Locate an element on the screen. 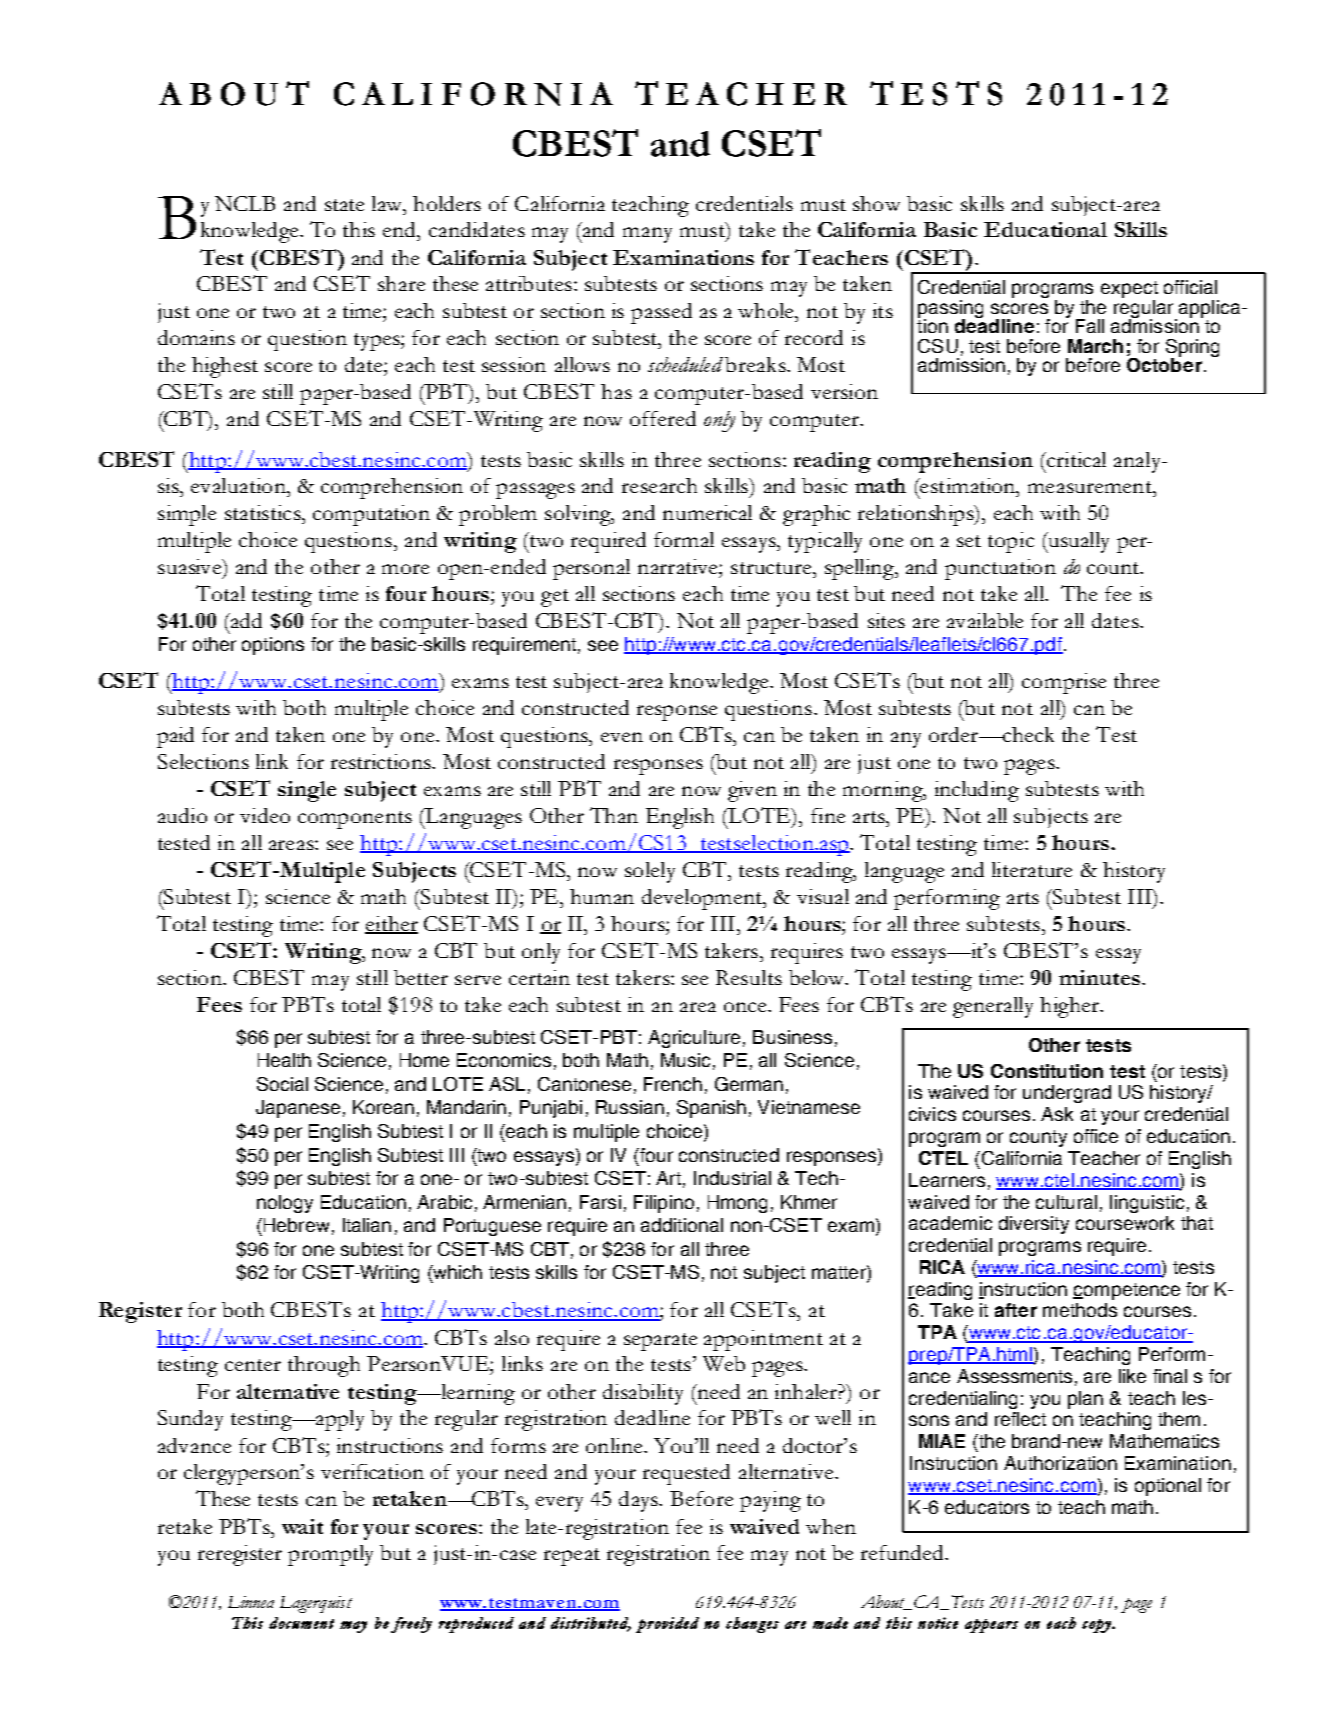 The height and width of the screenshot is (1727, 1334). diversity is located at coordinates (1034, 1225).
